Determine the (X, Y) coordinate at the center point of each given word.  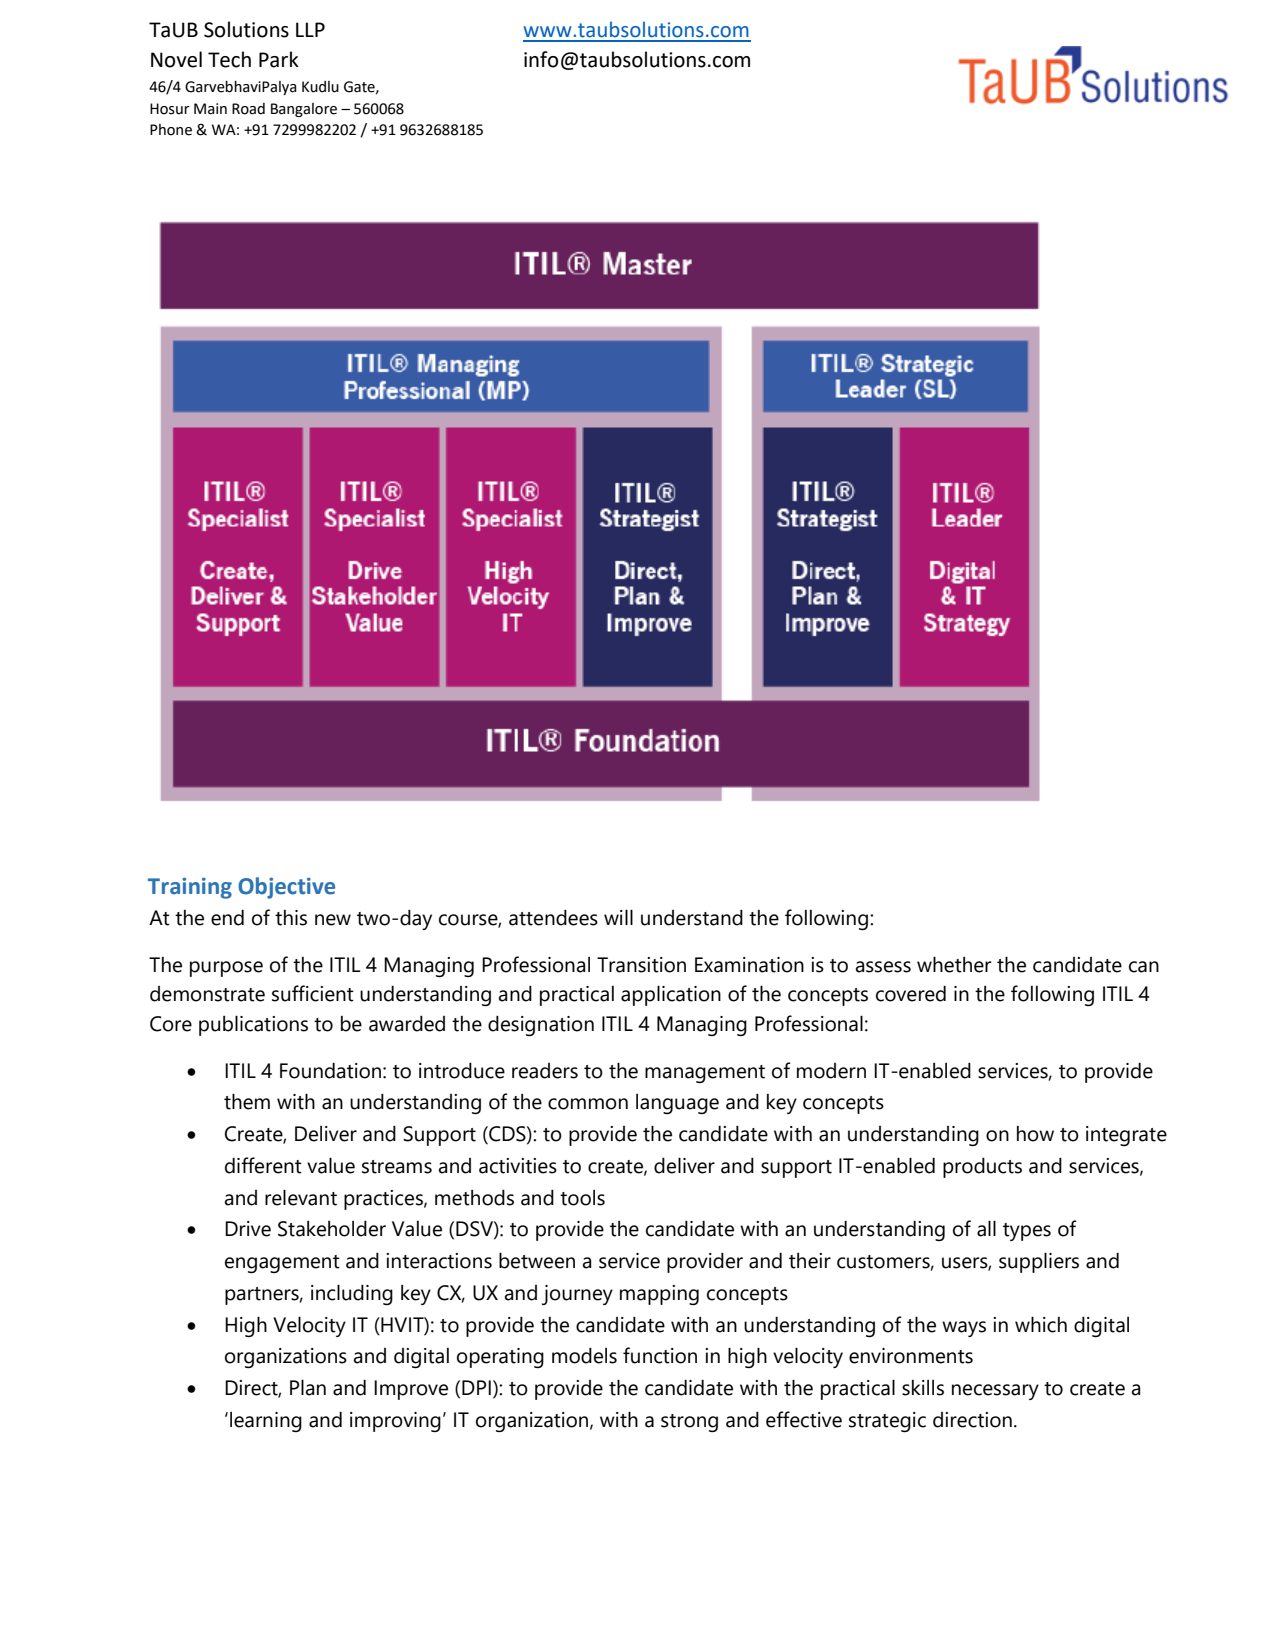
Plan (308, 1387)
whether (954, 964)
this (291, 918)
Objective (286, 888)
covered (911, 994)
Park (279, 59)
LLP (310, 29)
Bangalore (304, 110)
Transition (641, 965)
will (618, 917)
